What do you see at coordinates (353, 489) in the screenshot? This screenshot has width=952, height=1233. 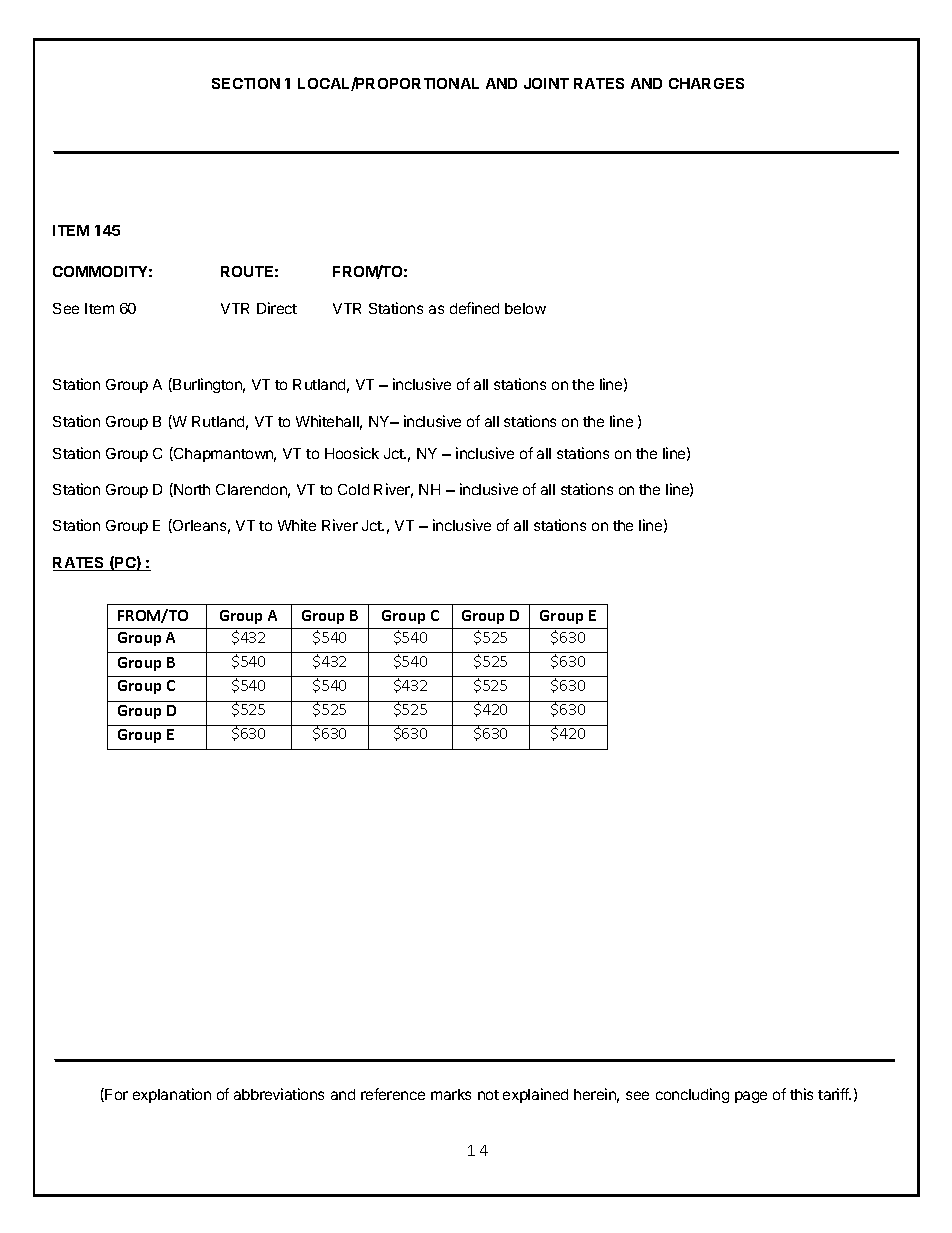 I see `Cold` at bounding box center [353, 489].
